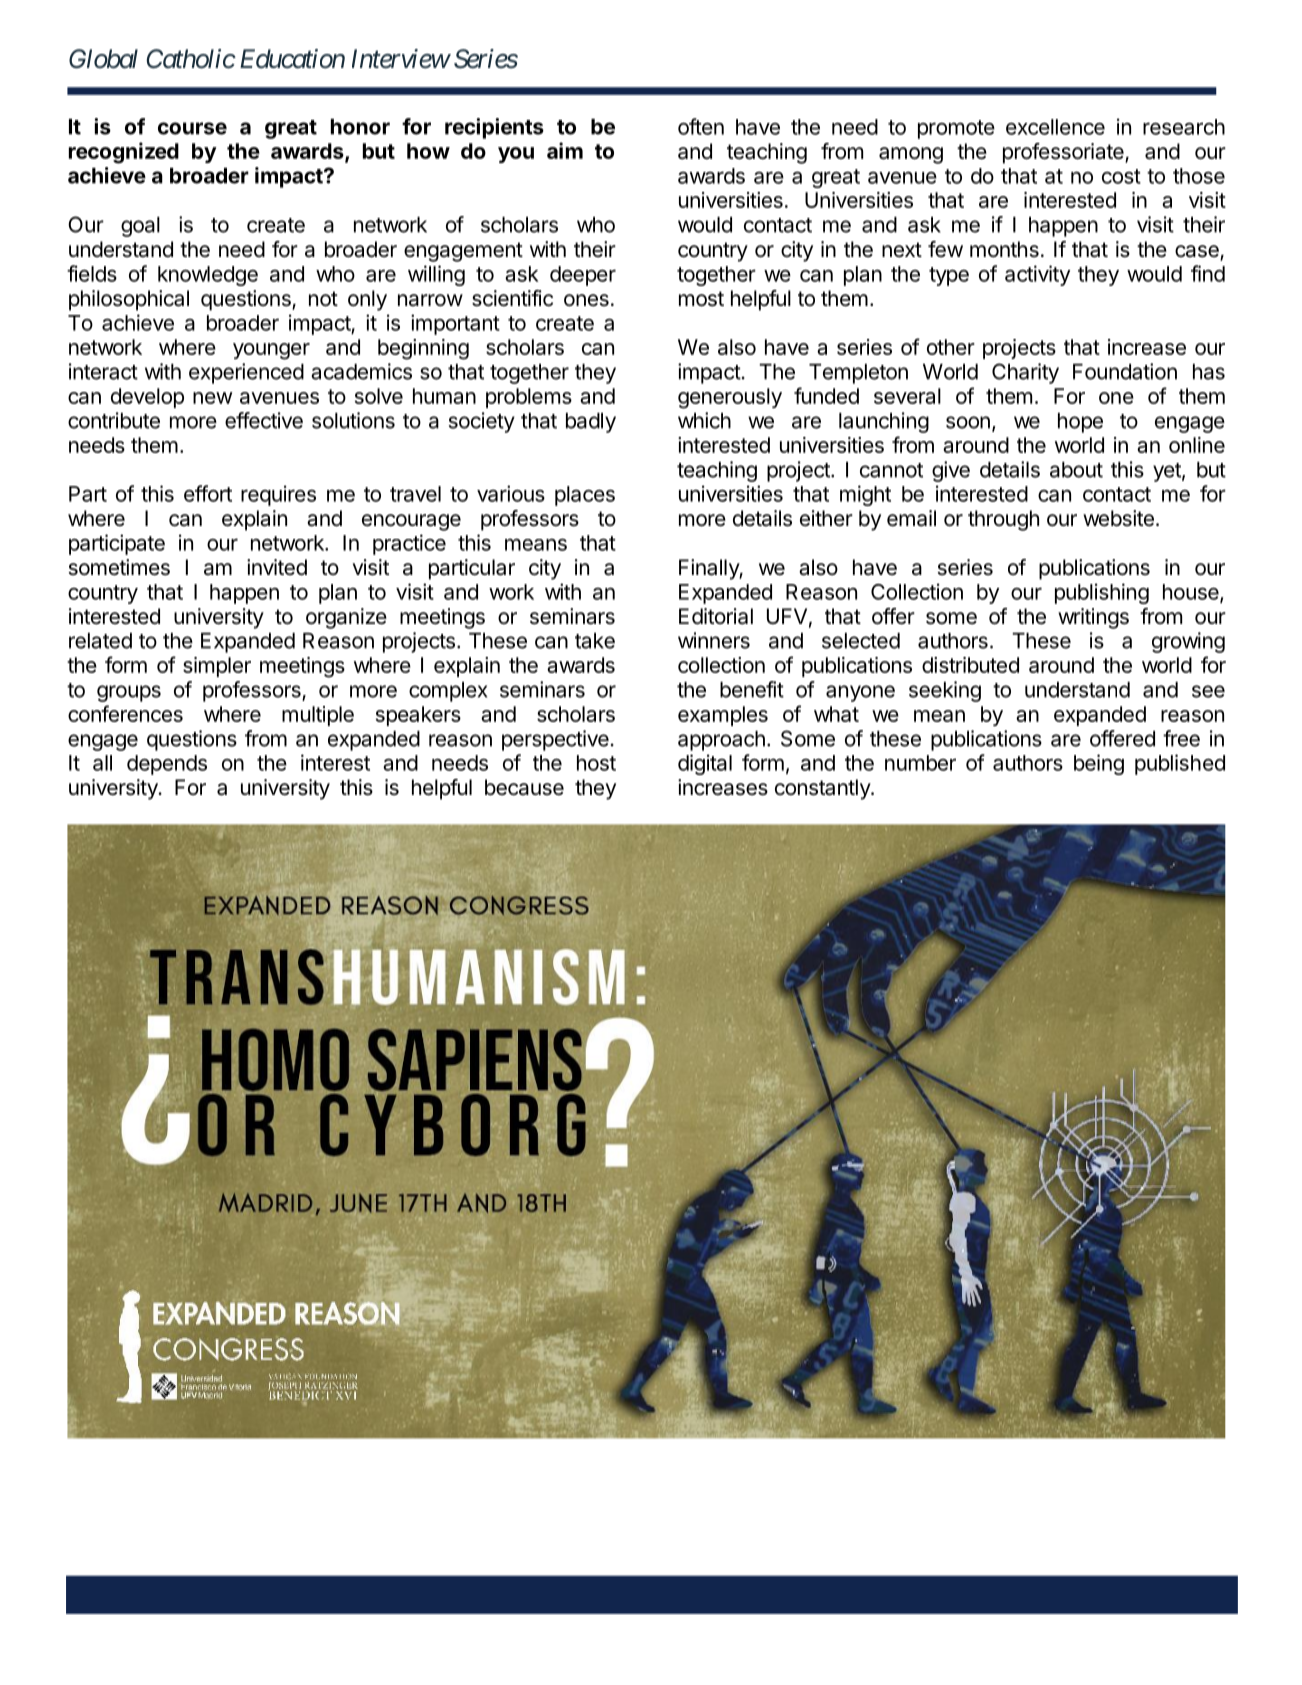 The width and height of the page is (1302, 1685). What do you see at coordinates (583, 276) in the page?
I see `deeper` at bounding box center [583, 276].
